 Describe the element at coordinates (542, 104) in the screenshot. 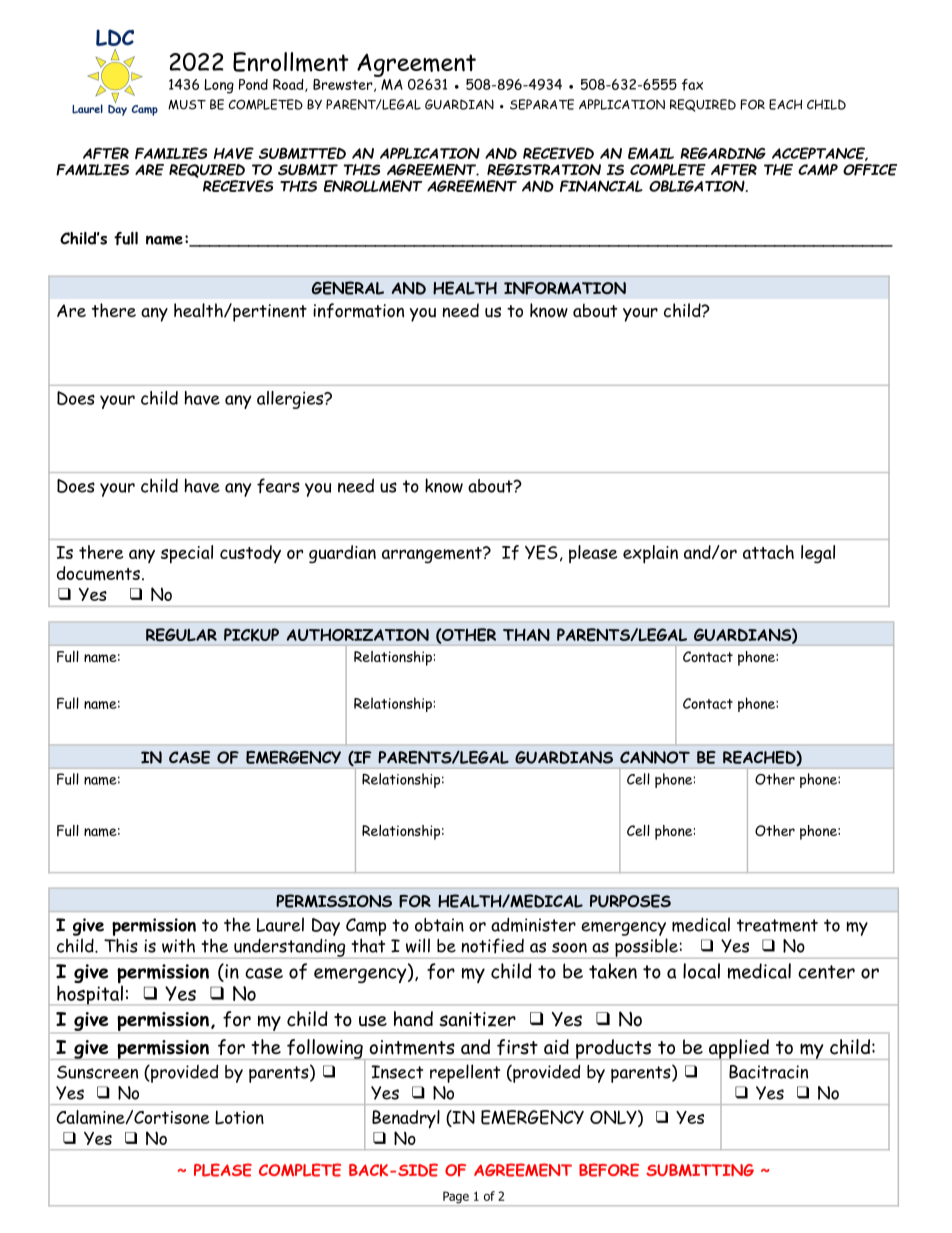

I see `SEPARATE` at that location.
